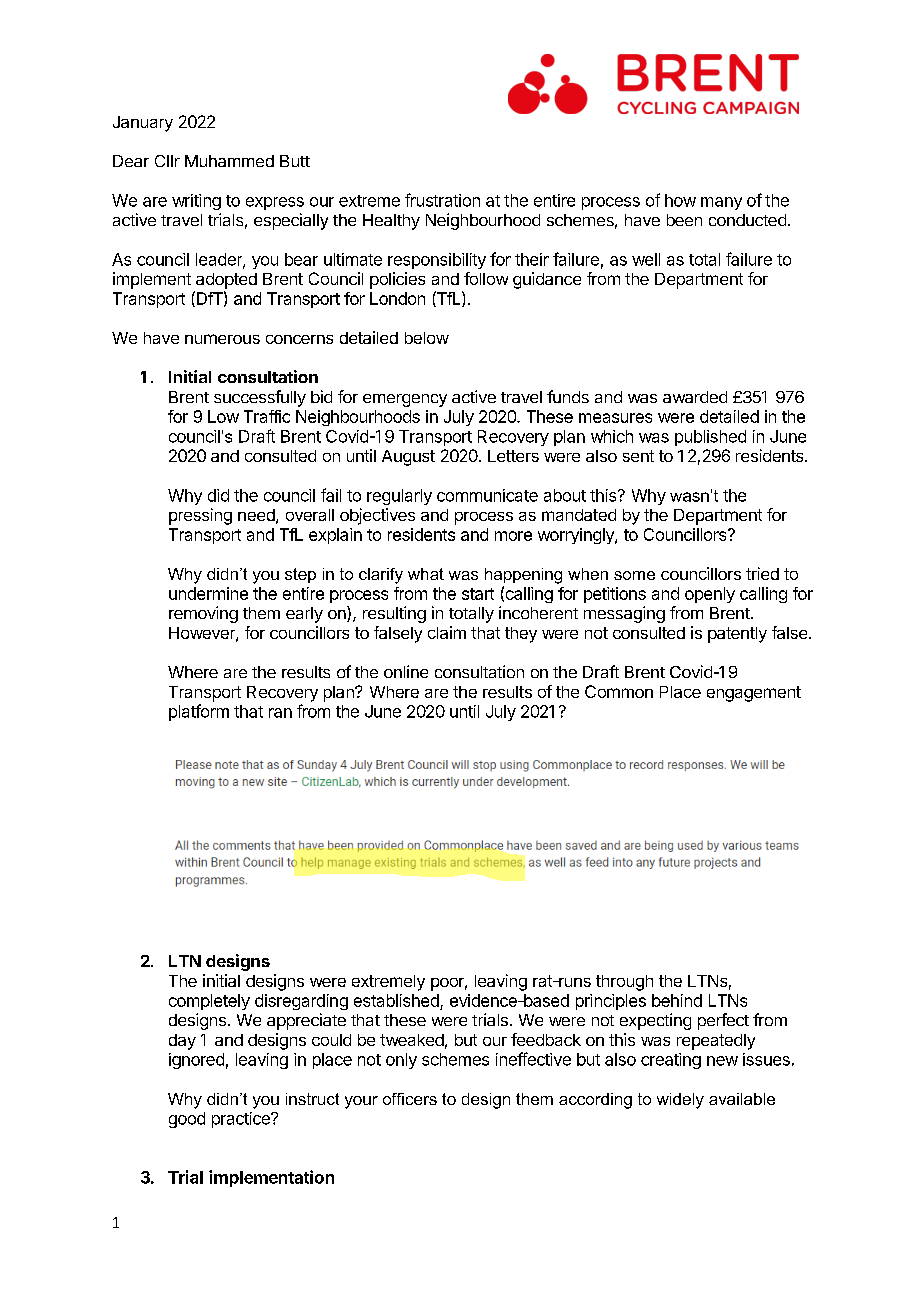 The height and width of the screenshot is (1308, 924). What do you see at coordinates (442, 200) in the screenshot?
I see `frustration` at bounding box center [442, 200].
